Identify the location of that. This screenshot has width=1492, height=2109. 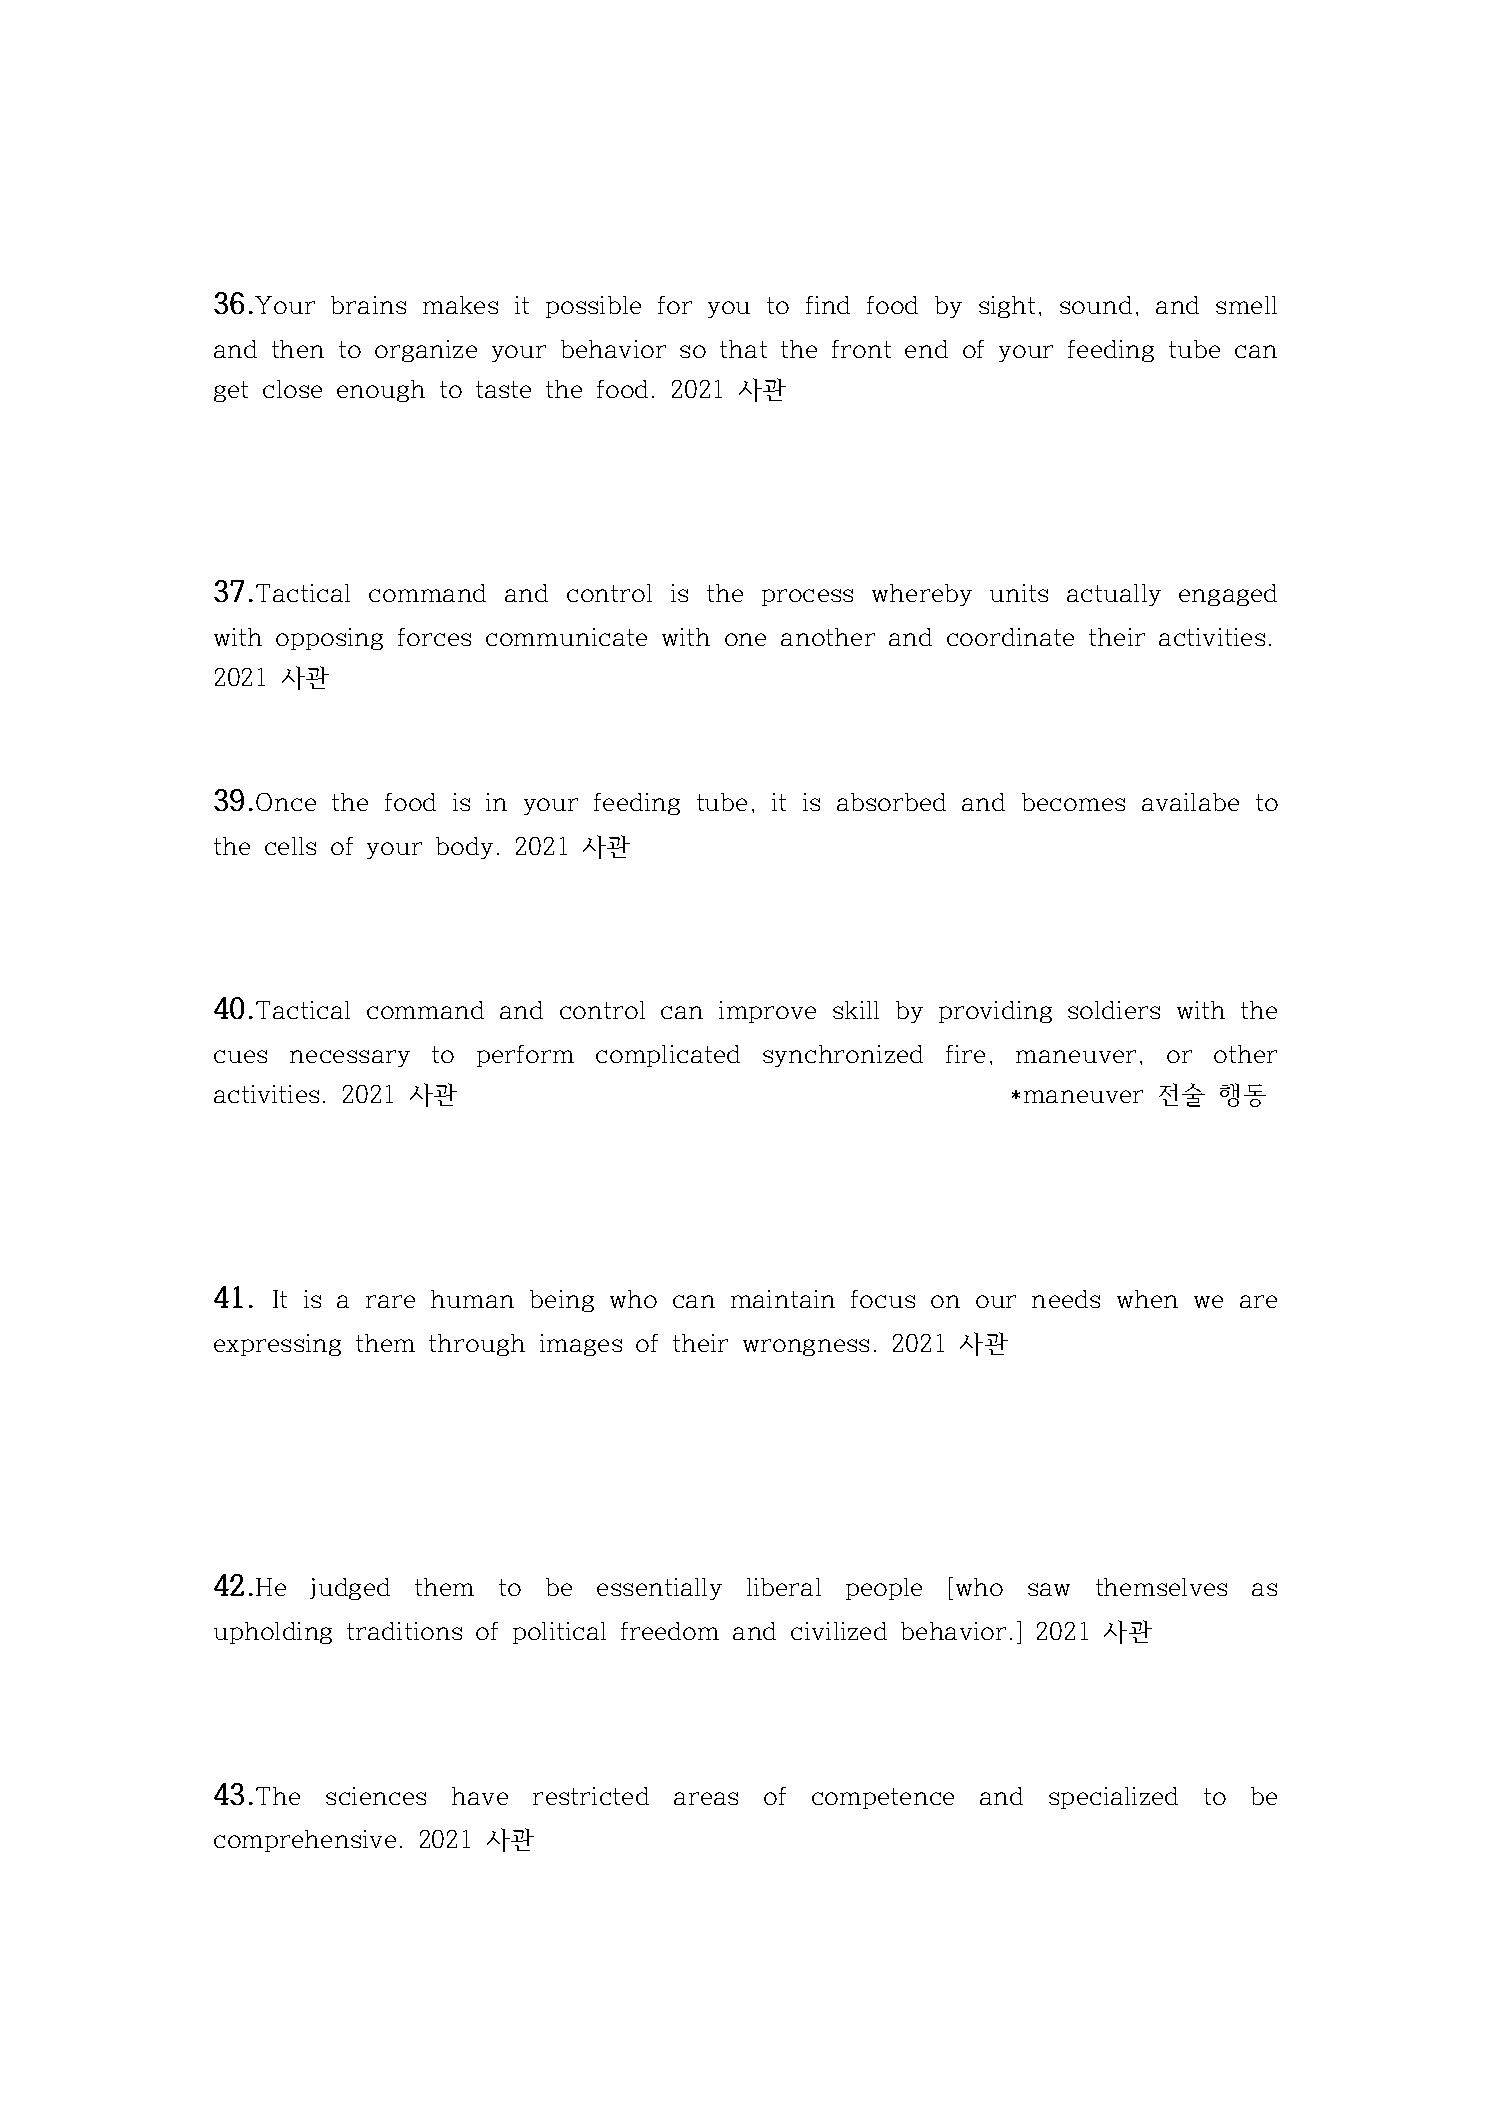
(743, 349).
